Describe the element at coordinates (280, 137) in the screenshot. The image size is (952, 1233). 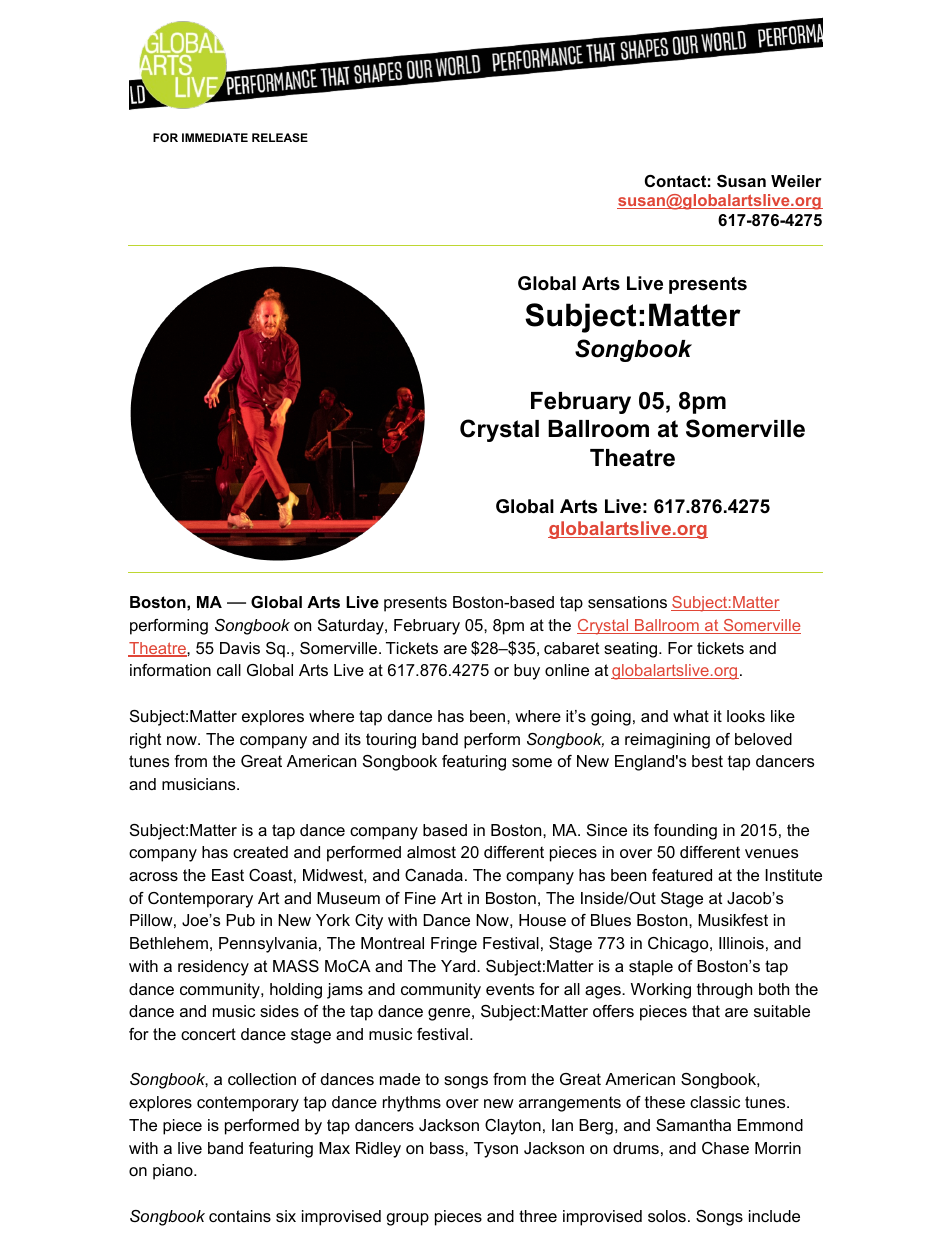
I see `RELEASE` at that location.
